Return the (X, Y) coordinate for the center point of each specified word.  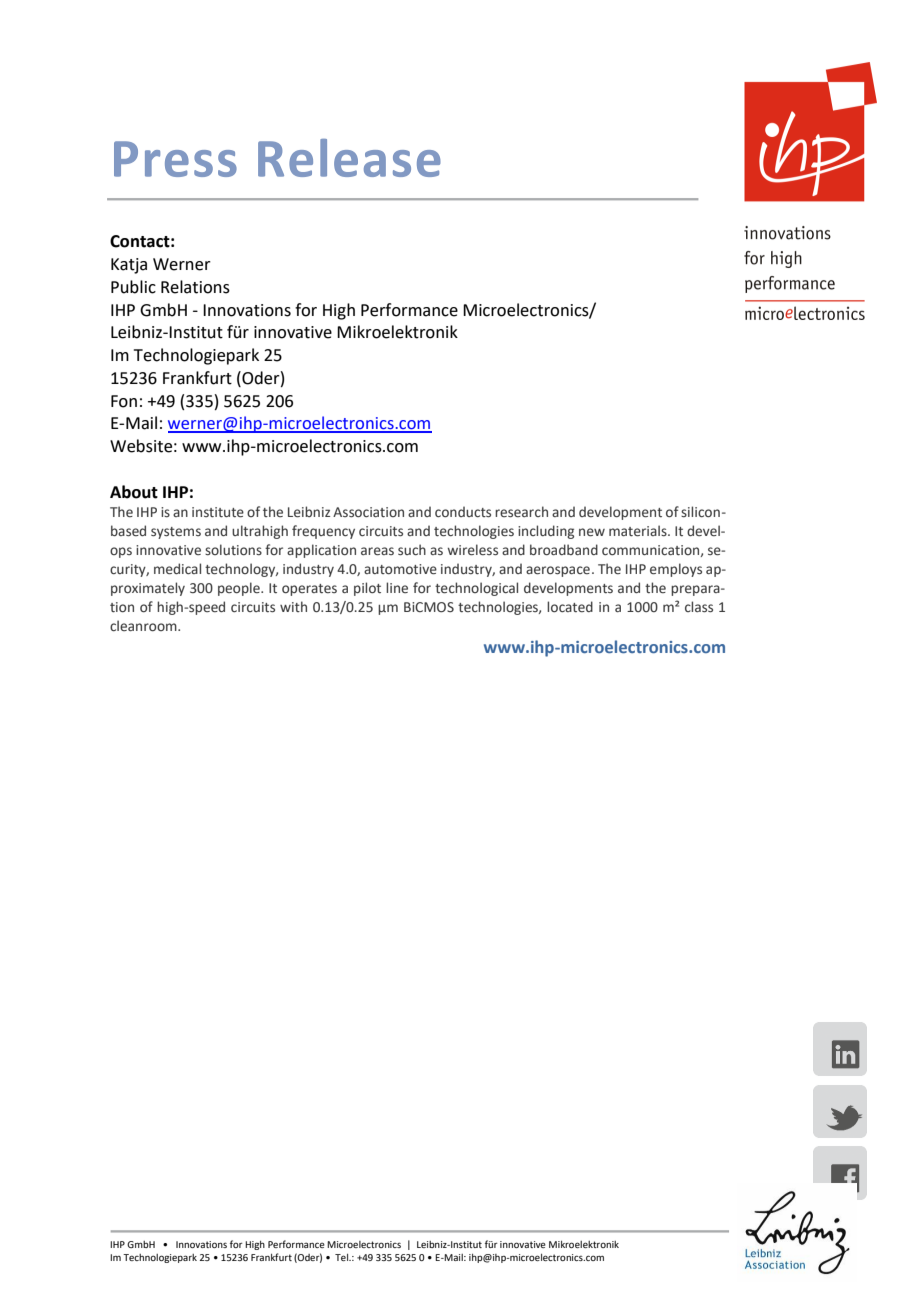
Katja (129, 266)
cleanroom (144, 625)
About (134, 492)
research (521, 511)
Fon (124, 401)
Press (175, 159)
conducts (463, 511)
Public (133, 287)
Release (349, 158)
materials (639, 531)
